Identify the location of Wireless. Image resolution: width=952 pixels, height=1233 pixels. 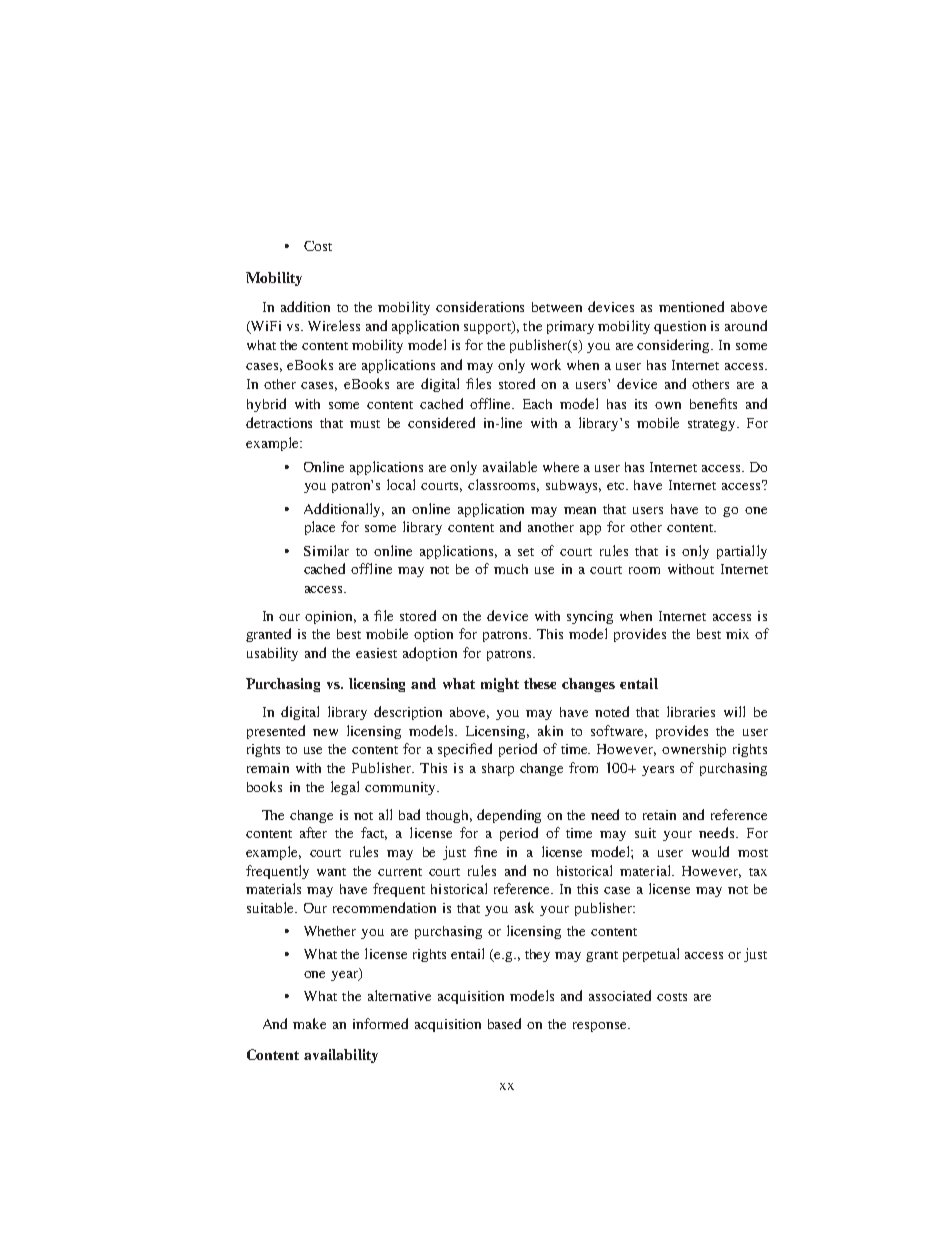
(334, 325).
